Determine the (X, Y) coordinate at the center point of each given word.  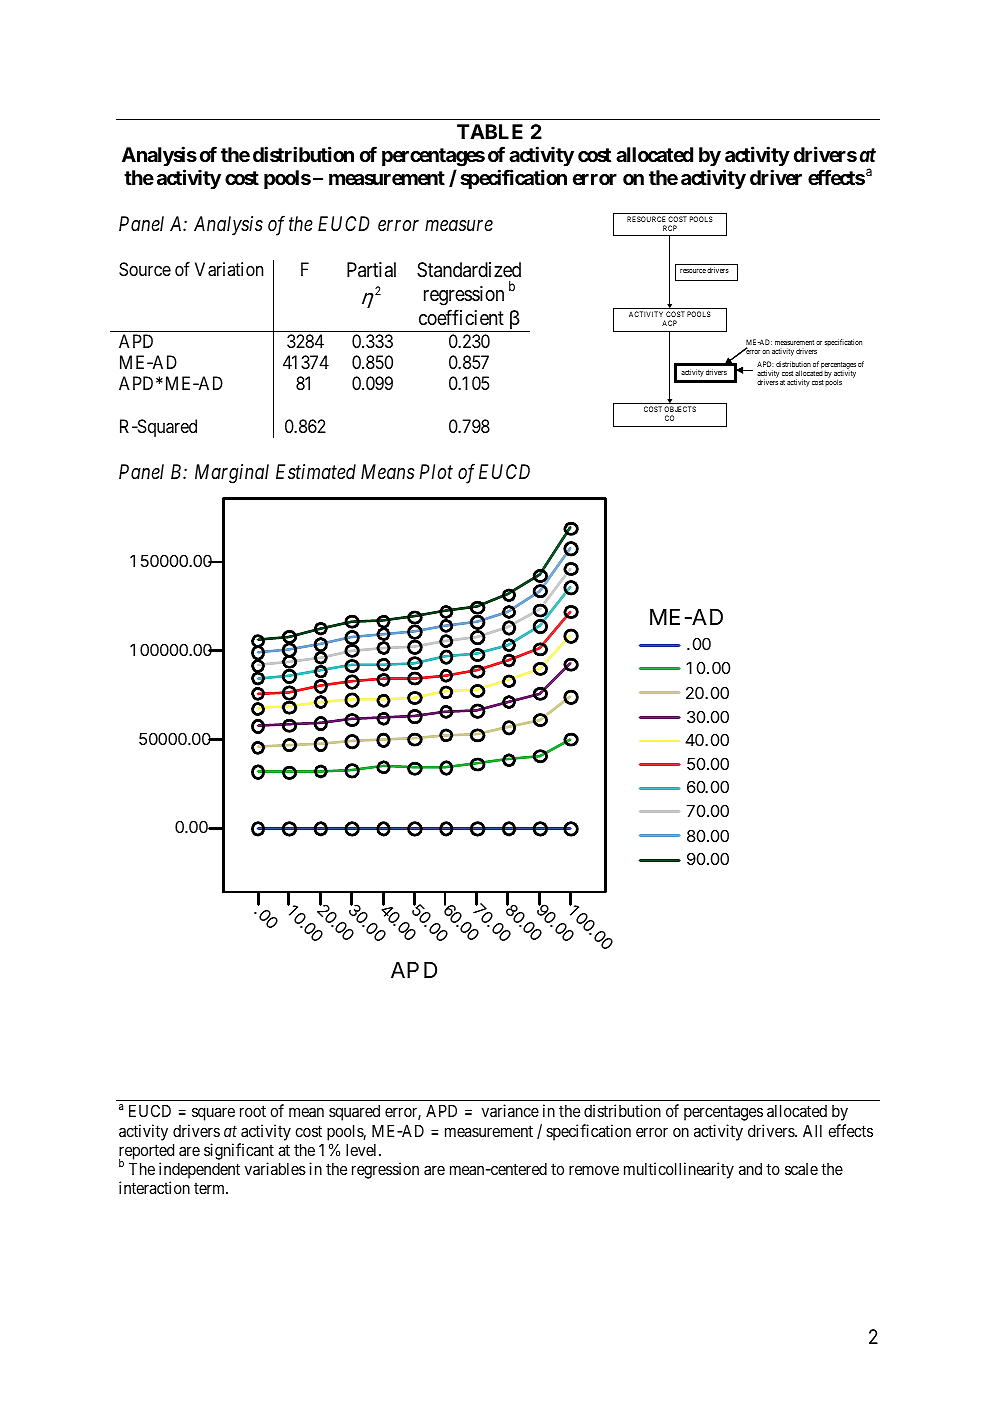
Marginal (232, 474)
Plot (436, 471)
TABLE (490, 131)
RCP (670, 228)
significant (239, 1151)
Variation (229, 269)
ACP (669, 323)
